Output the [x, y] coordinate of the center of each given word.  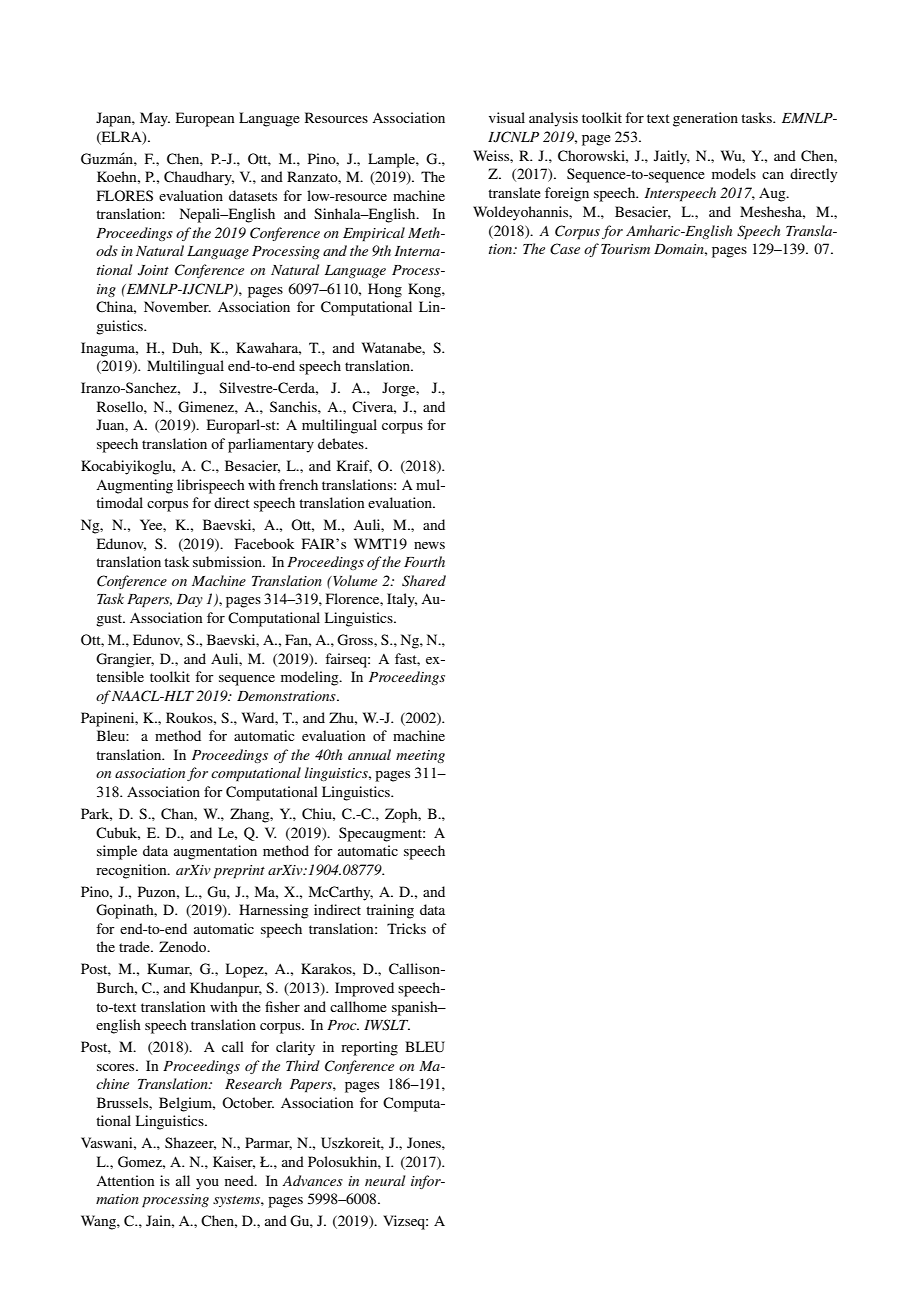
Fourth [424, 561]
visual [507, 117]
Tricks [406, 928]
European [205, 119]
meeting [420, 756]
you [207, 1184]
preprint [239, 872]
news [429, 545]
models [734, 173]
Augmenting [134, 486]
